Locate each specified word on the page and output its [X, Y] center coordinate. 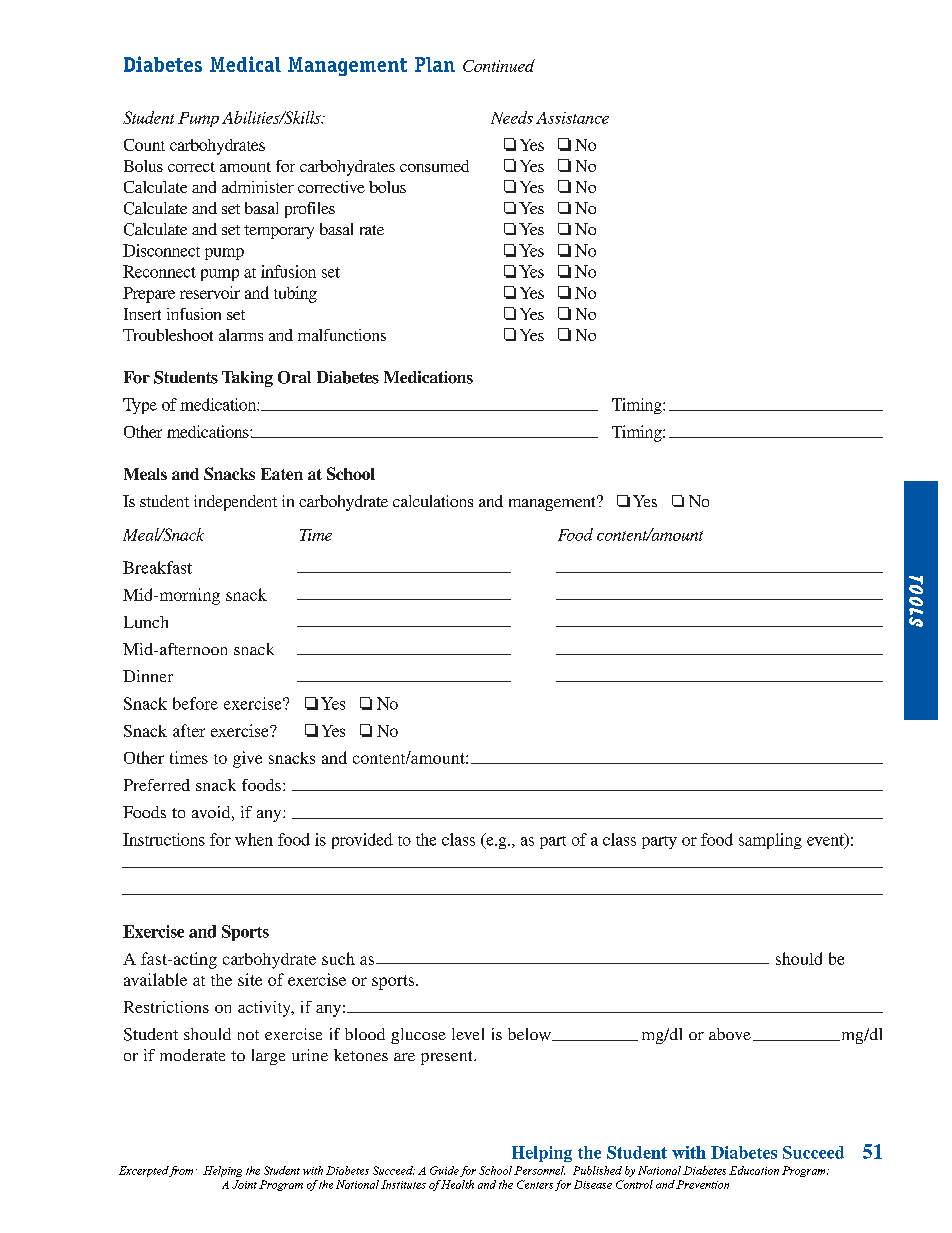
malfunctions [342, 335]
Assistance [572, 118]
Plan [435, 64]
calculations [433, 501]
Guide [444, 1170]
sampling [770, 841]
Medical [245, 64]
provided [362, 841]
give [247, 759]
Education [754, 1170]
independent [235, 503]
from [180, 1171]
